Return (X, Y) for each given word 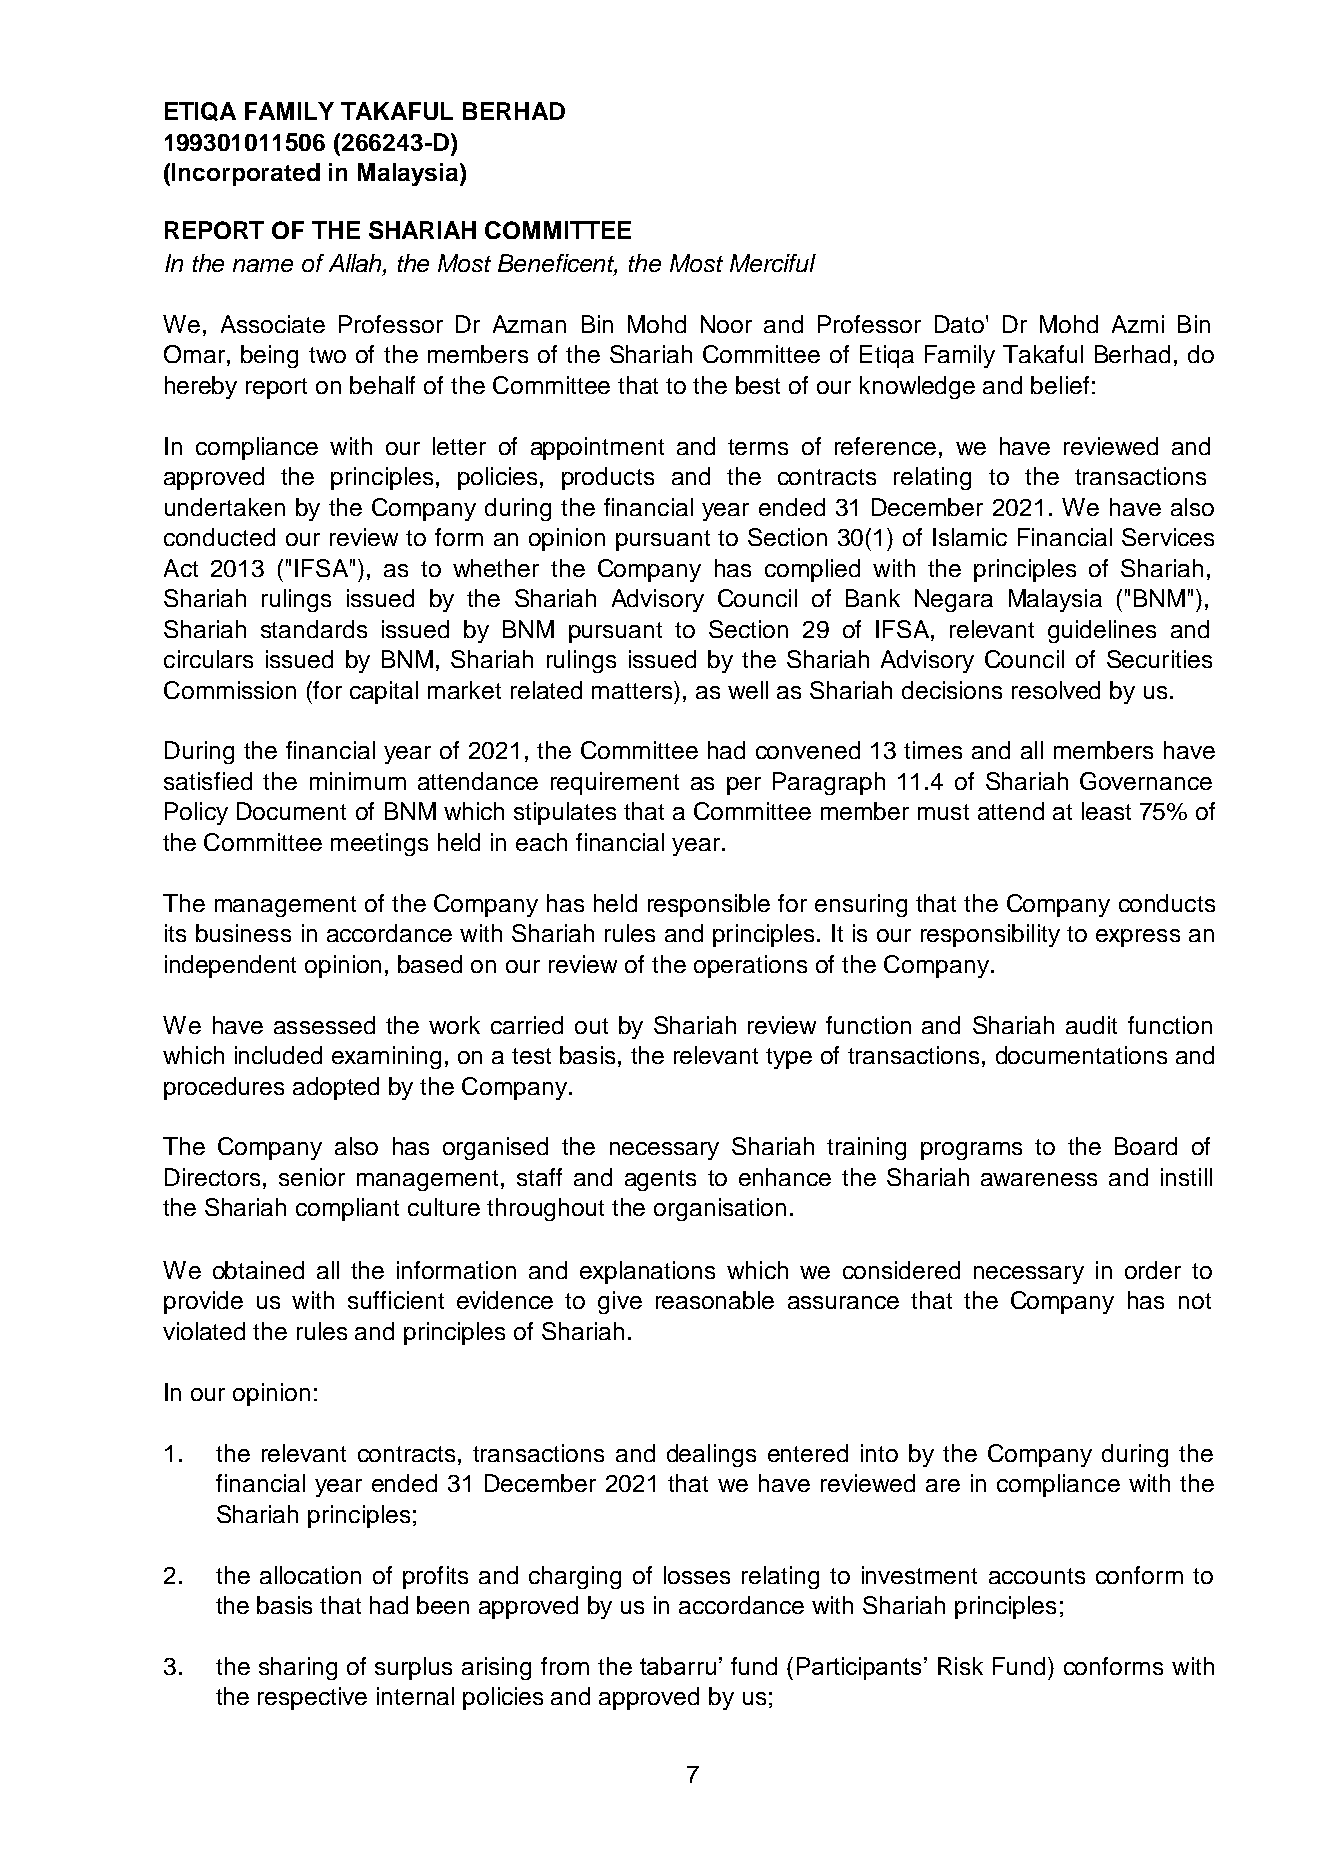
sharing (298, 1668)
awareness (1039, 1179)
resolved (1056, 690)
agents (660, 1180)
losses (697, 1575)
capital (384, 692)
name (263, 265)
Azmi (1138, 324)
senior (312, 1177)
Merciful (773, 263)
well (748, 690)
